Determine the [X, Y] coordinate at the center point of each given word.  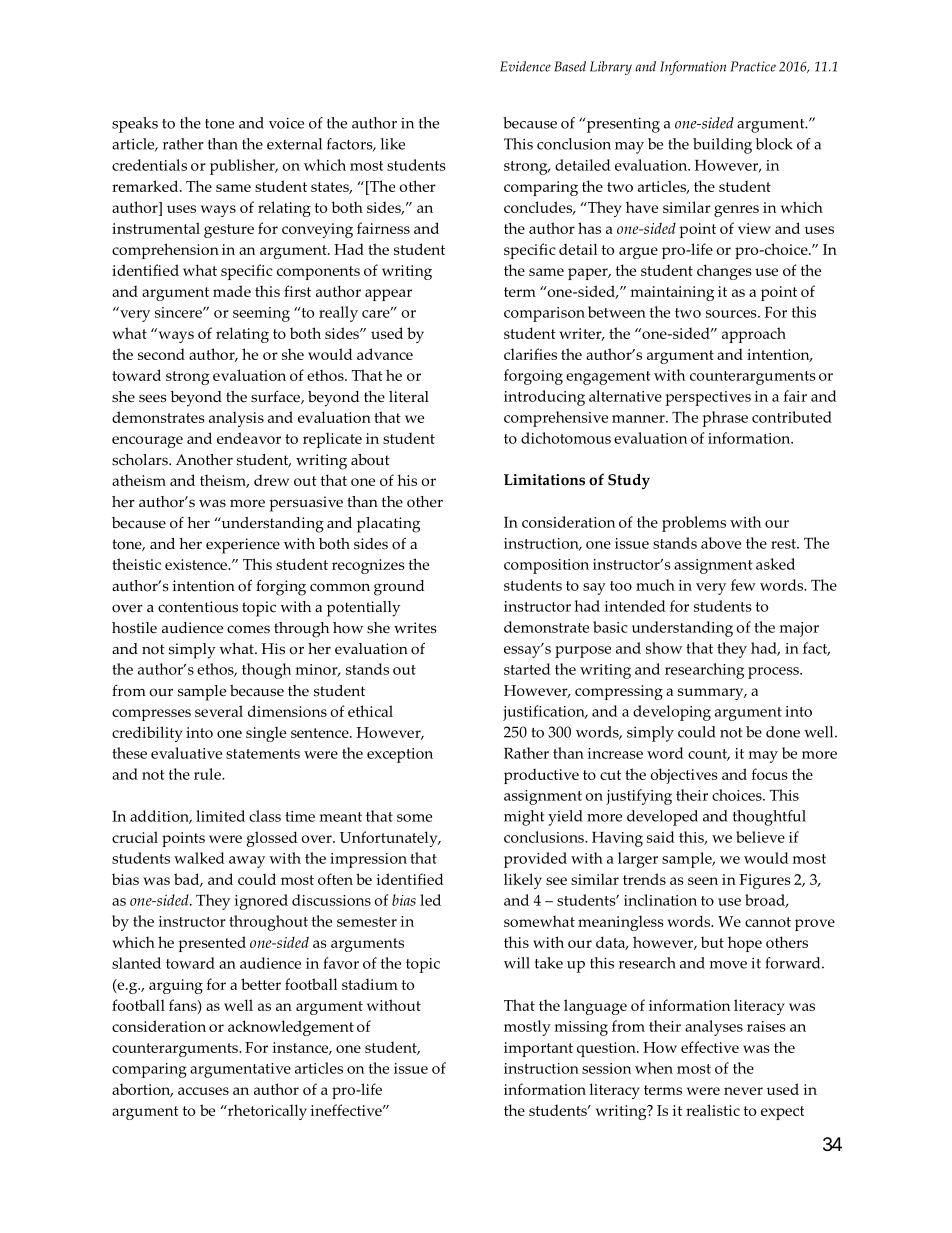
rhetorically [266, 1112]
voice [286, 123]
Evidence [525, 66]
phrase [725, 419]
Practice [753, 66]
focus [770, 774]
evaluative [186, 753]
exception [400, 755]
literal [409, 397]
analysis [236, 419]
